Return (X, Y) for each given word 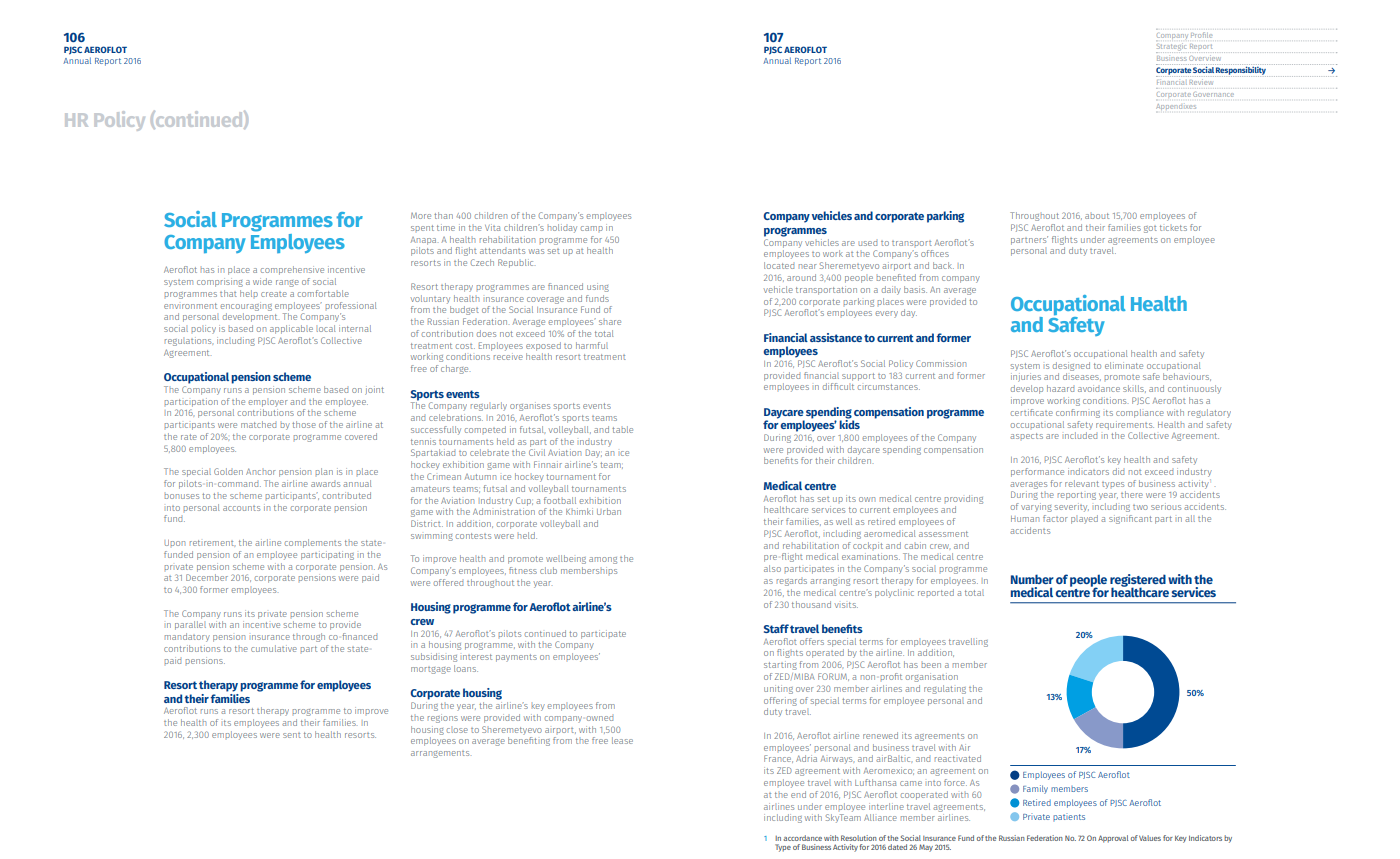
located (779, 265)
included (1081, 435)
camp (591, 228)
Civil (537, 452)
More (421, 216)
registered (1138, 581)
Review (1202, 80)
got (1150, 229)
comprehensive (292, 270)
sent (292, 735)
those (304, 424)
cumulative (274, 648)
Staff (776, 628)
